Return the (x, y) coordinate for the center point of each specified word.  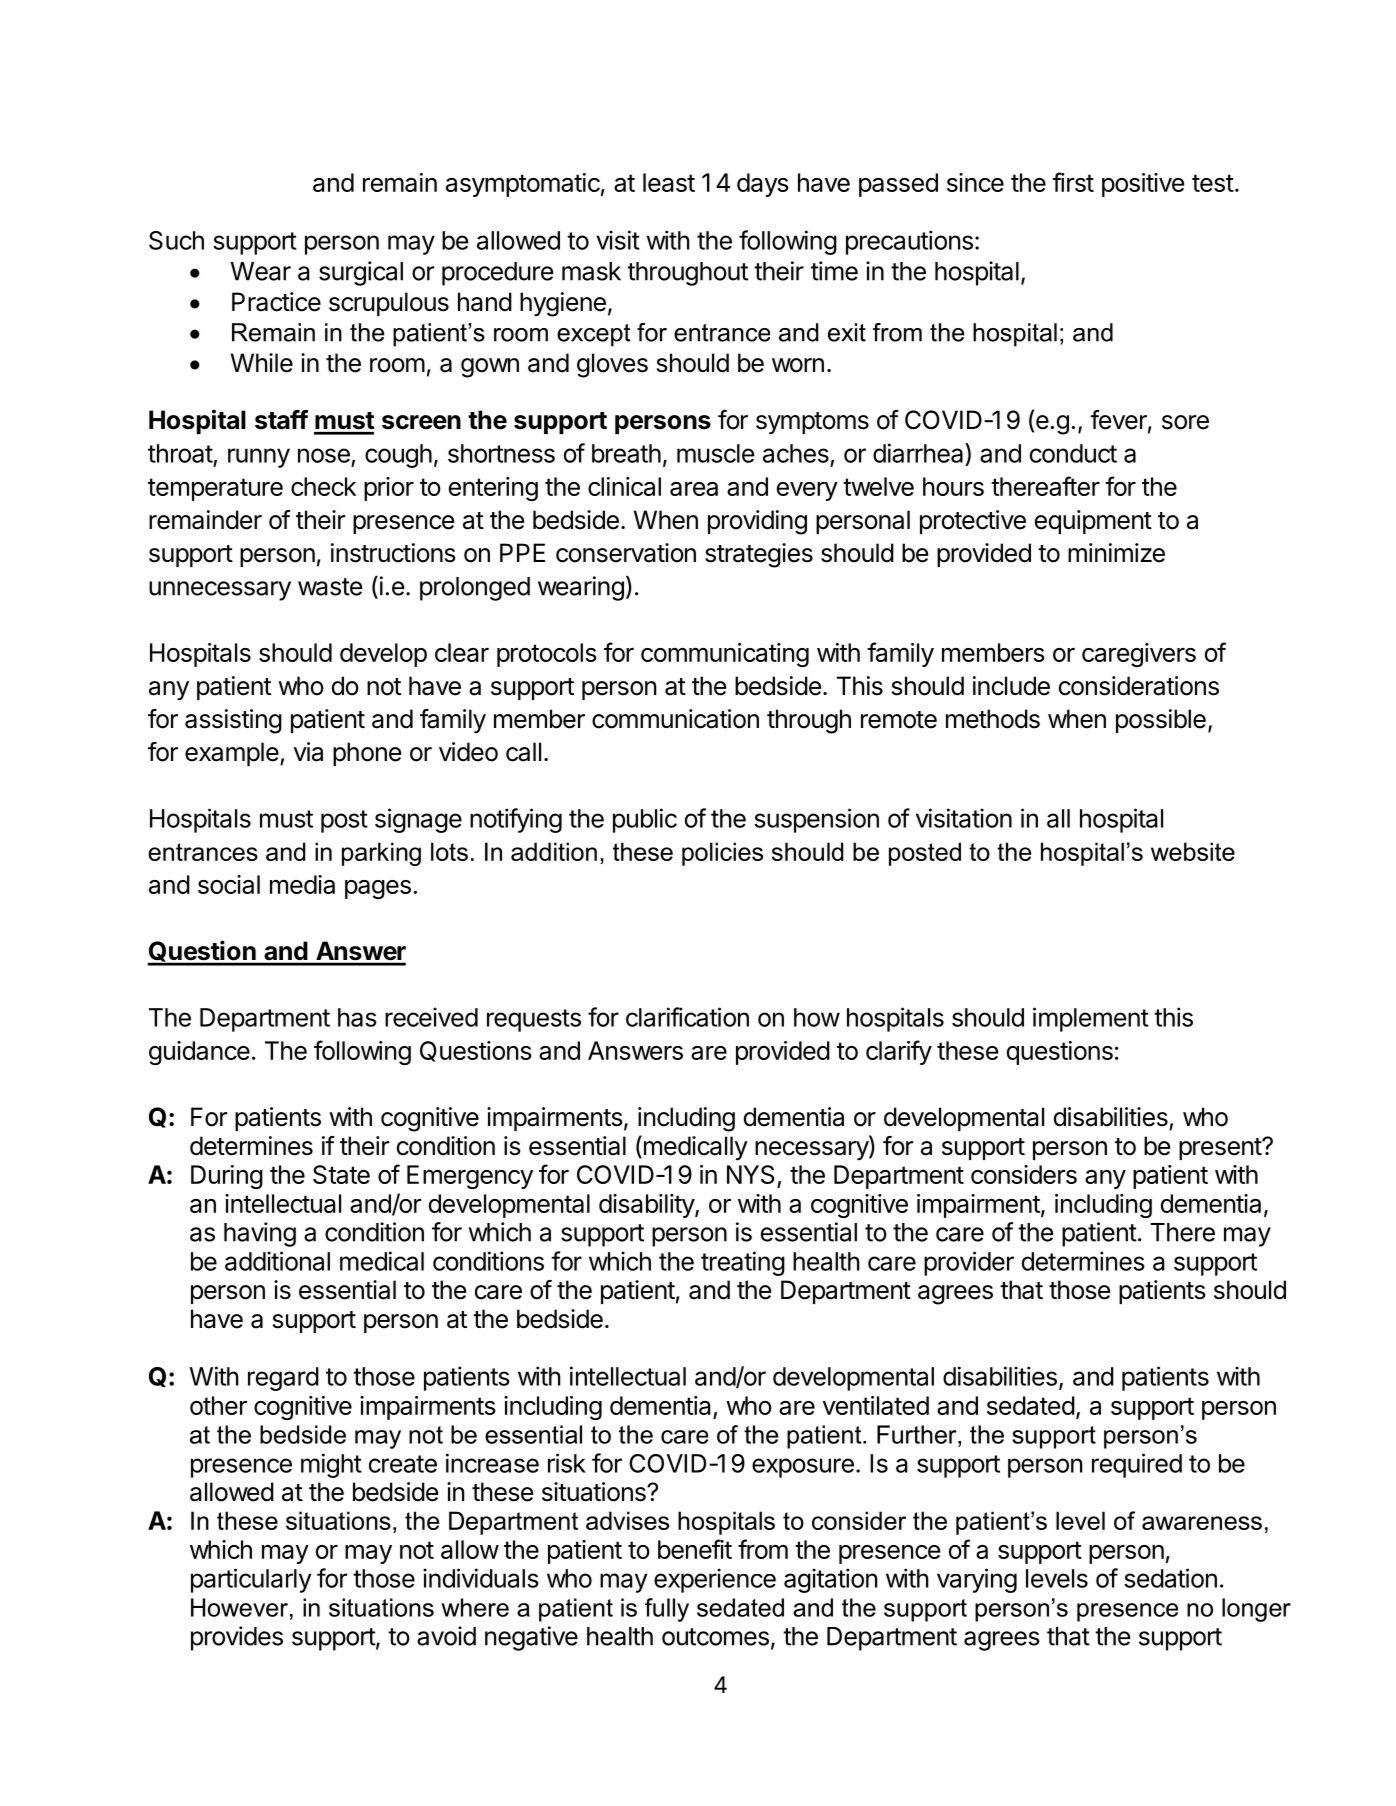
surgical (361, 273)
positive (1143, 185)
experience (715, 1580)
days (763, 185)
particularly (251, 1580)
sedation (1170, 1578)
